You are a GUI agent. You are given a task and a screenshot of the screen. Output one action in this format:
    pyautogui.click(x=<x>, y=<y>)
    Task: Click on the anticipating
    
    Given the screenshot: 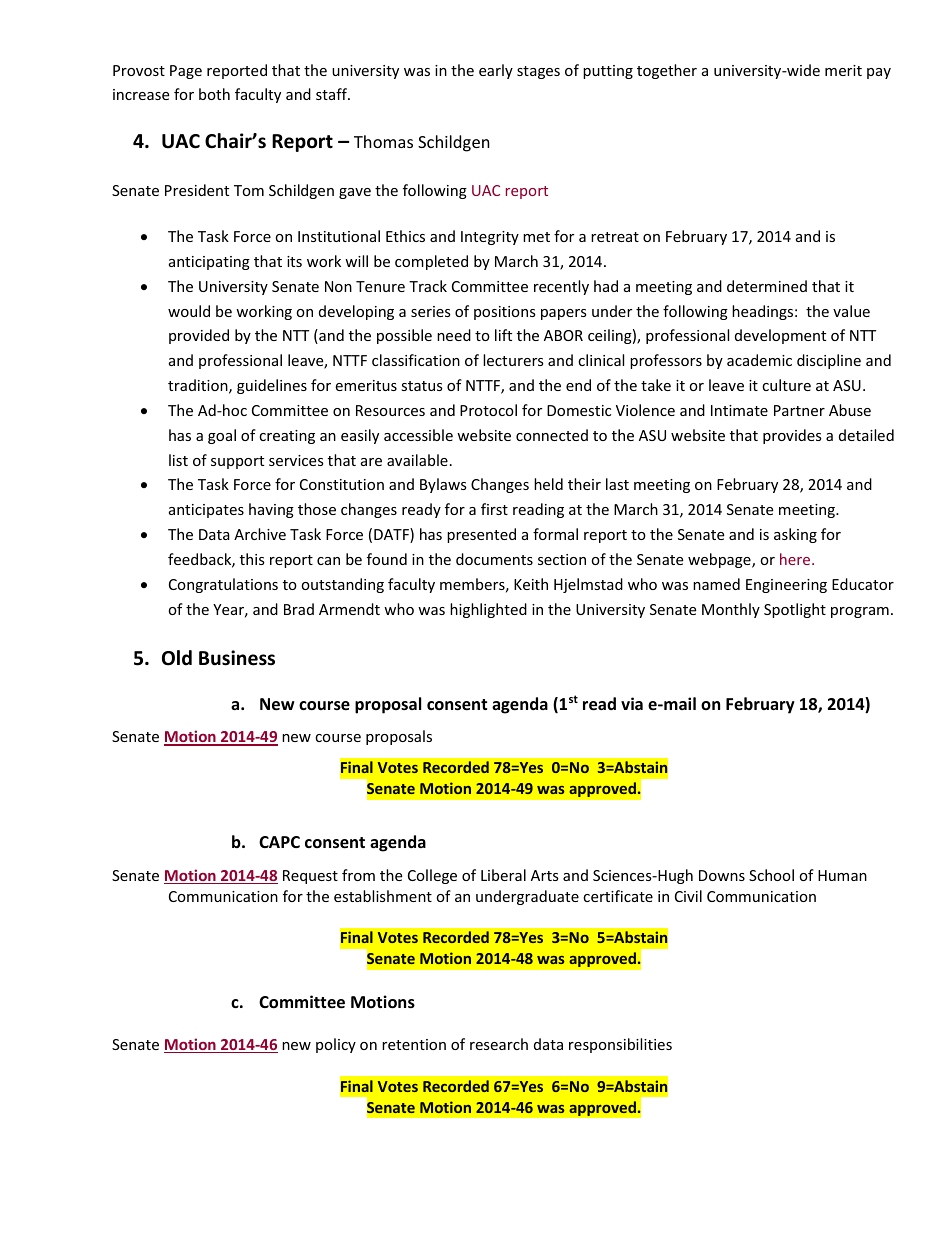 What is the action you would take?
    pyautogui.click(x=209, y=263)
